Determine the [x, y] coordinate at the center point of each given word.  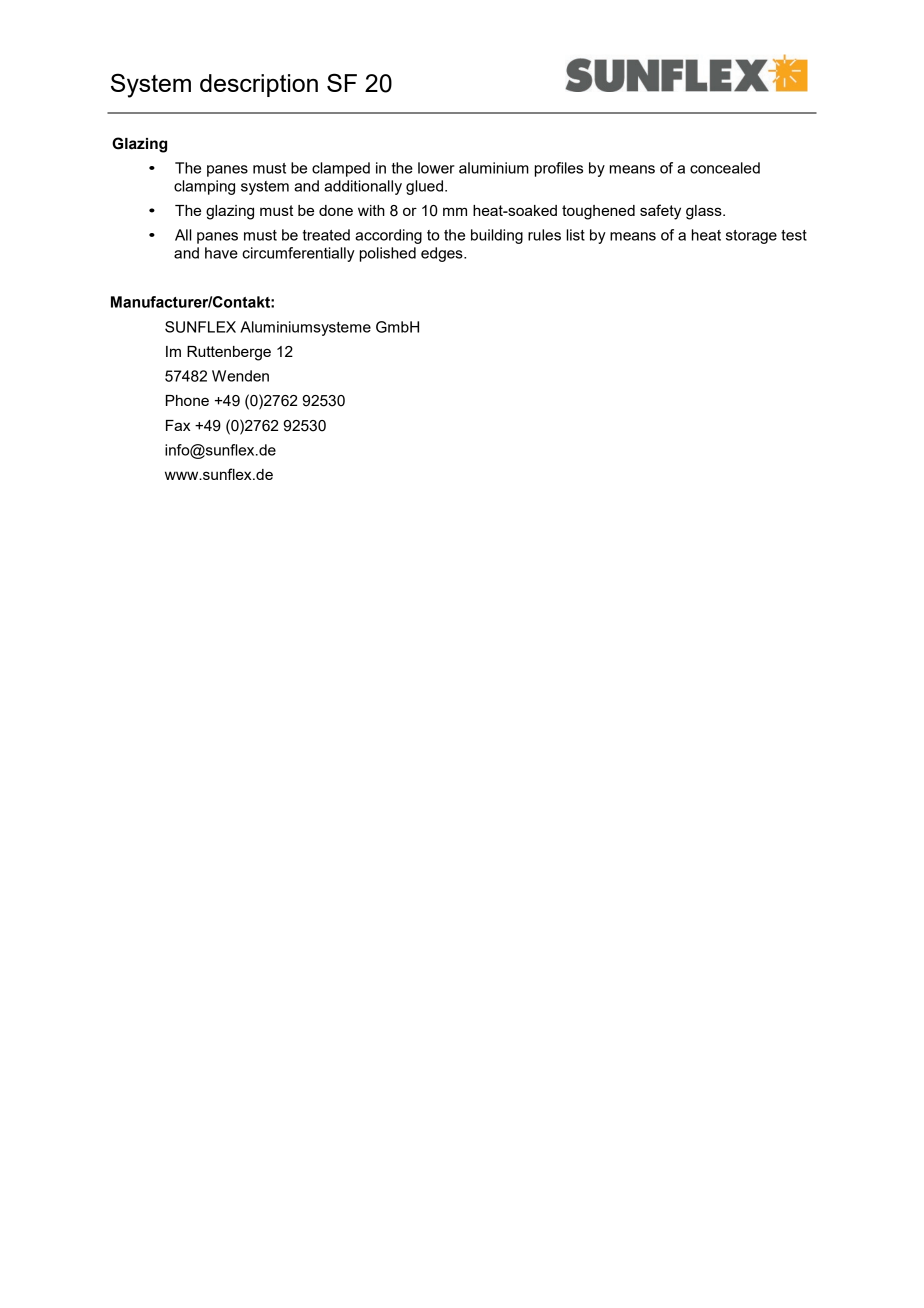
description [259, 85]
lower [436, 168]
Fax [178, 425]
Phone [187, 400]
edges [443, 254]
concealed [725, 168]
